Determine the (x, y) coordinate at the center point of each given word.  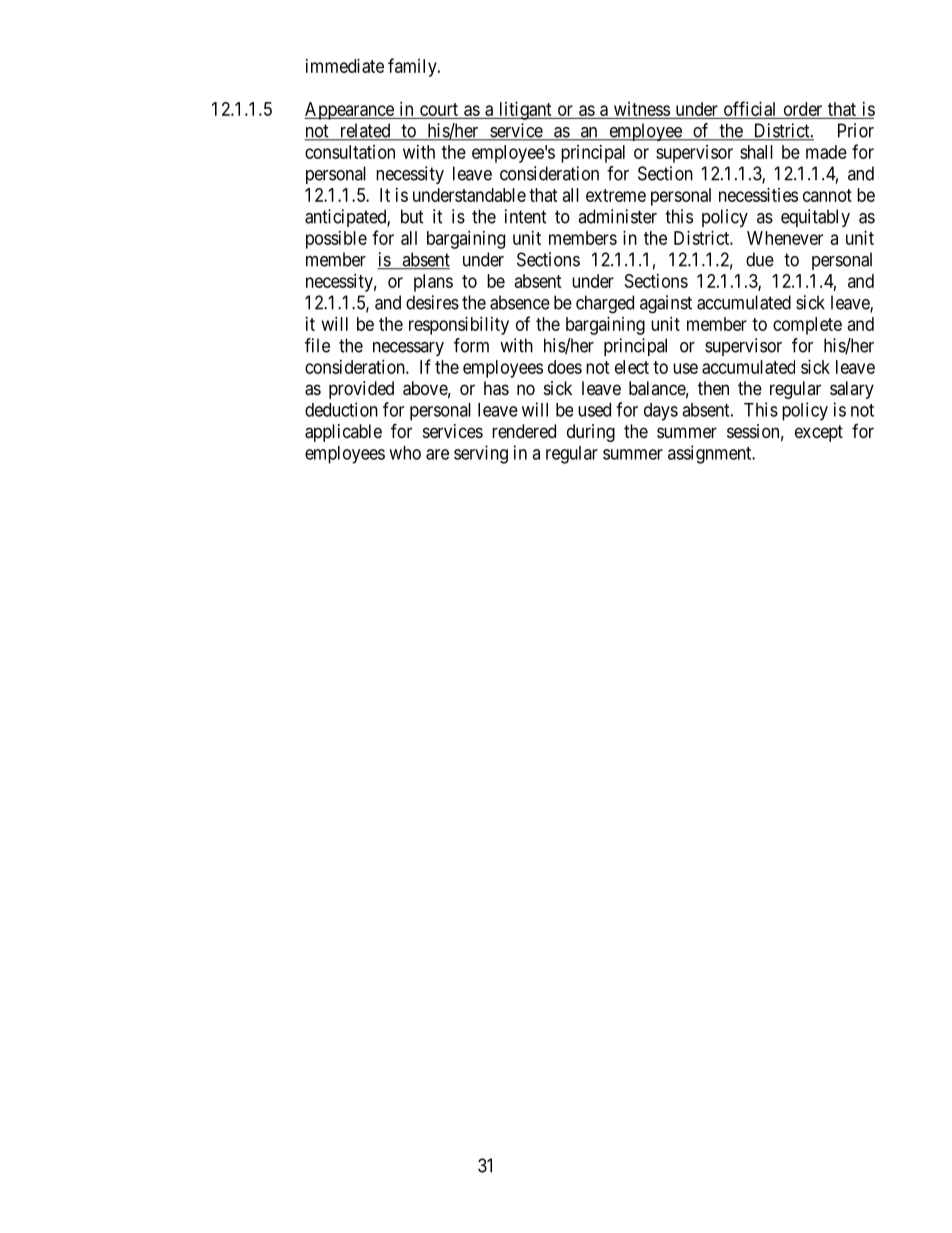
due (760, 259)
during (591, 433)
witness (641, 110)
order (803, 109)
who (405, 453)
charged (605, 304)
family (413, 67)
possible (336, 240)
